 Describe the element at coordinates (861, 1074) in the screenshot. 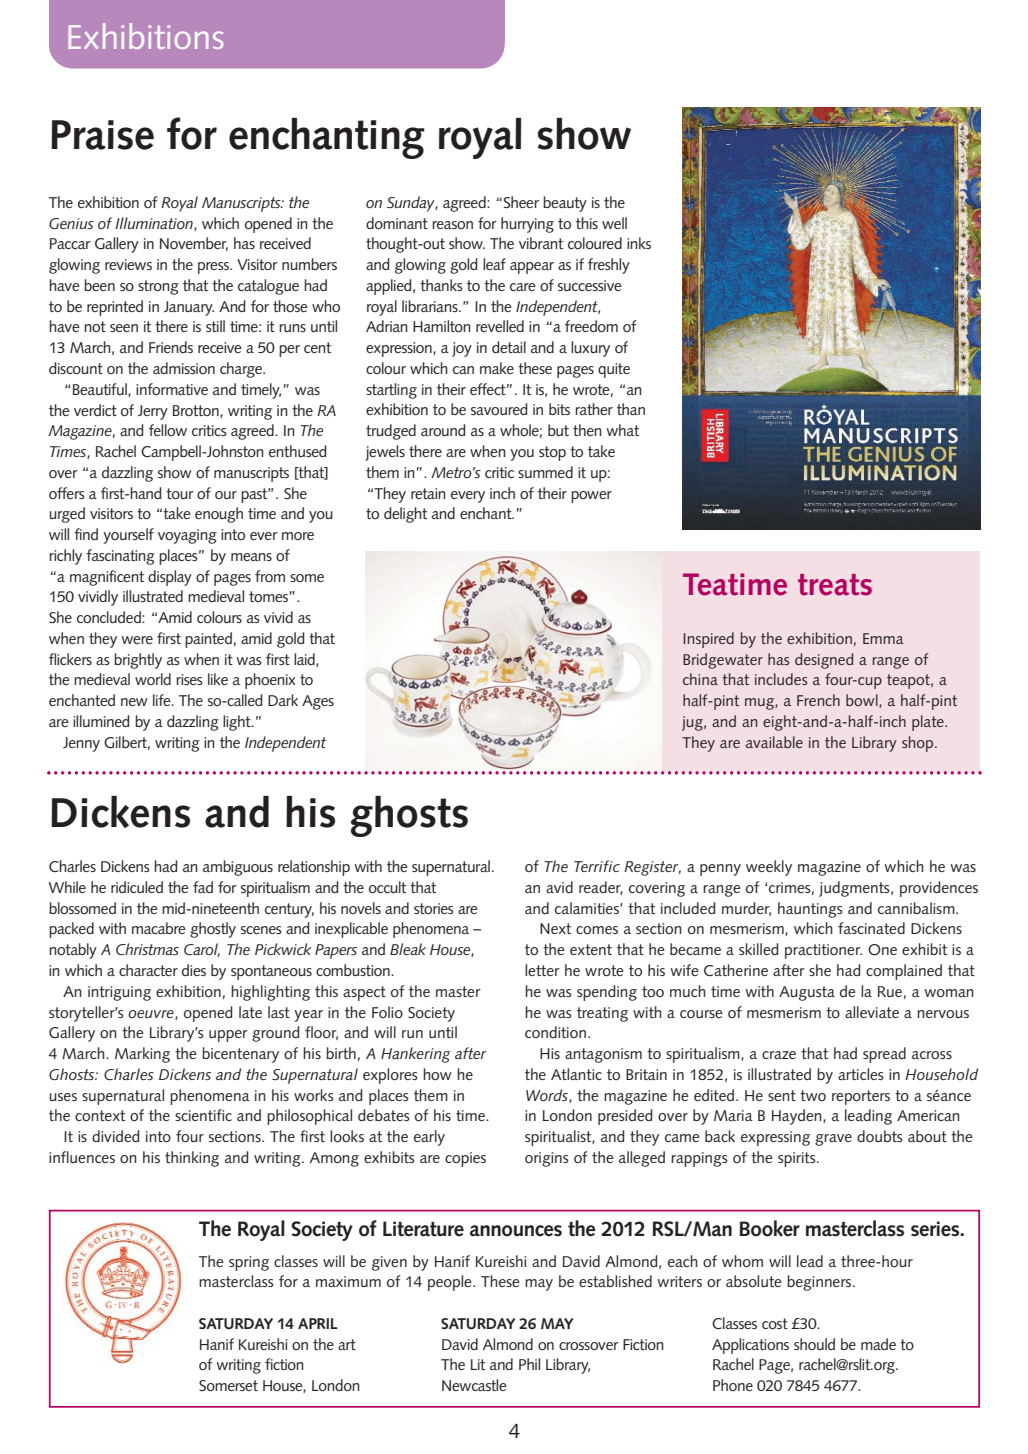

I see `articles` at that location.
